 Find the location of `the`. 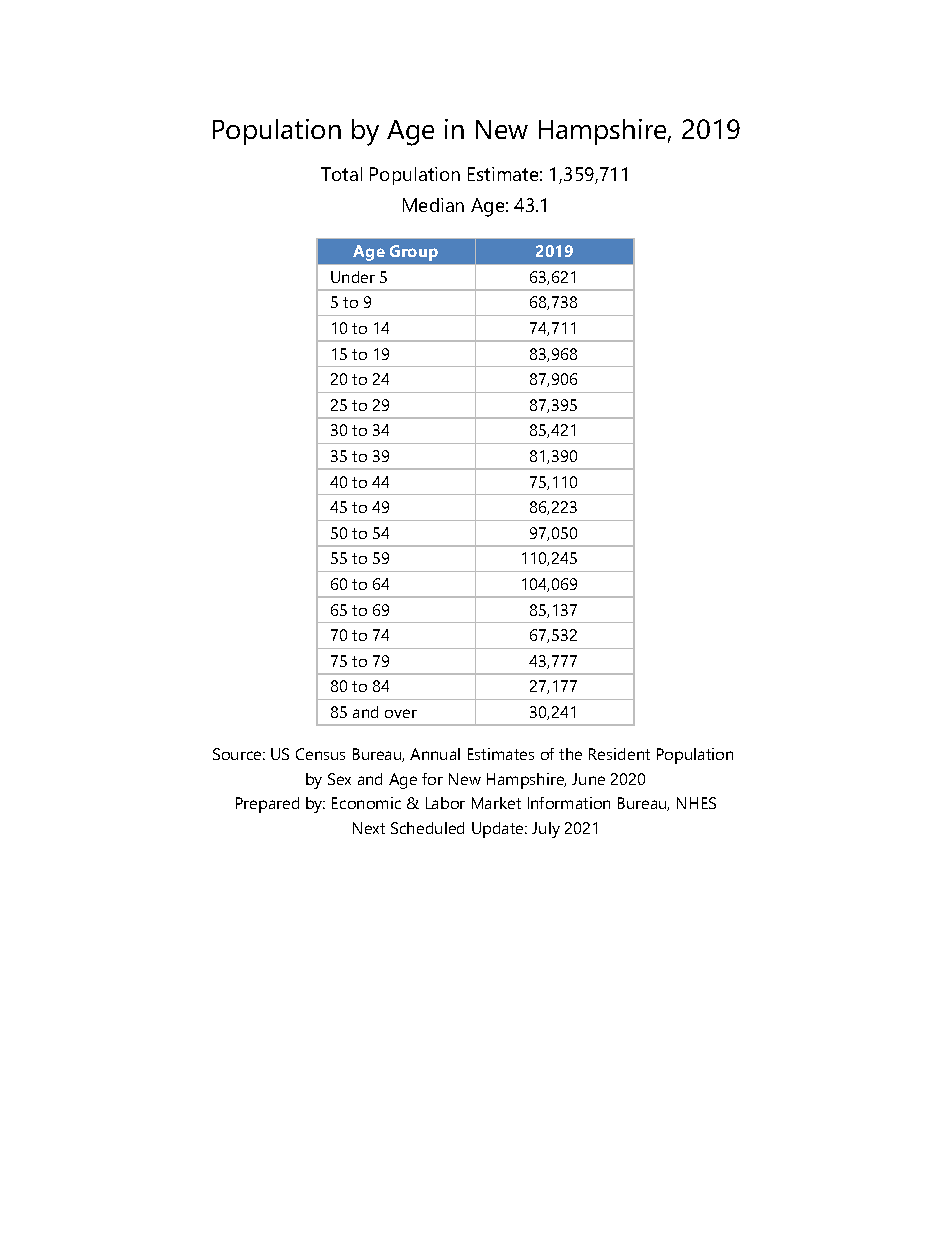

the is located at coordinates (570, 754).
